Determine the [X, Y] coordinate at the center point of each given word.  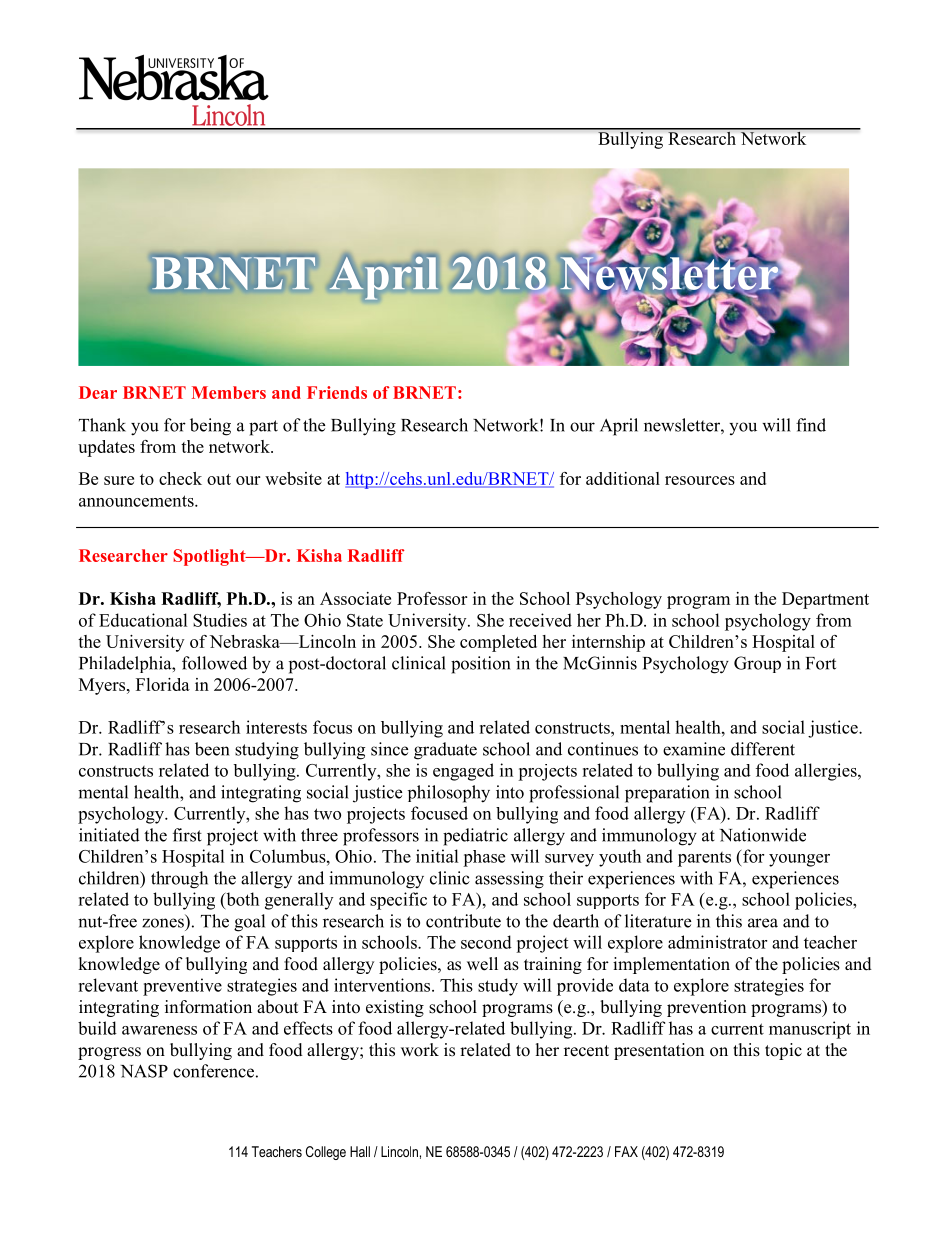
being [210, 427]
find [811, 425]
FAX [626, 1151]
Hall [360, 1151]
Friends [337, 392]
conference [213, 1071]
